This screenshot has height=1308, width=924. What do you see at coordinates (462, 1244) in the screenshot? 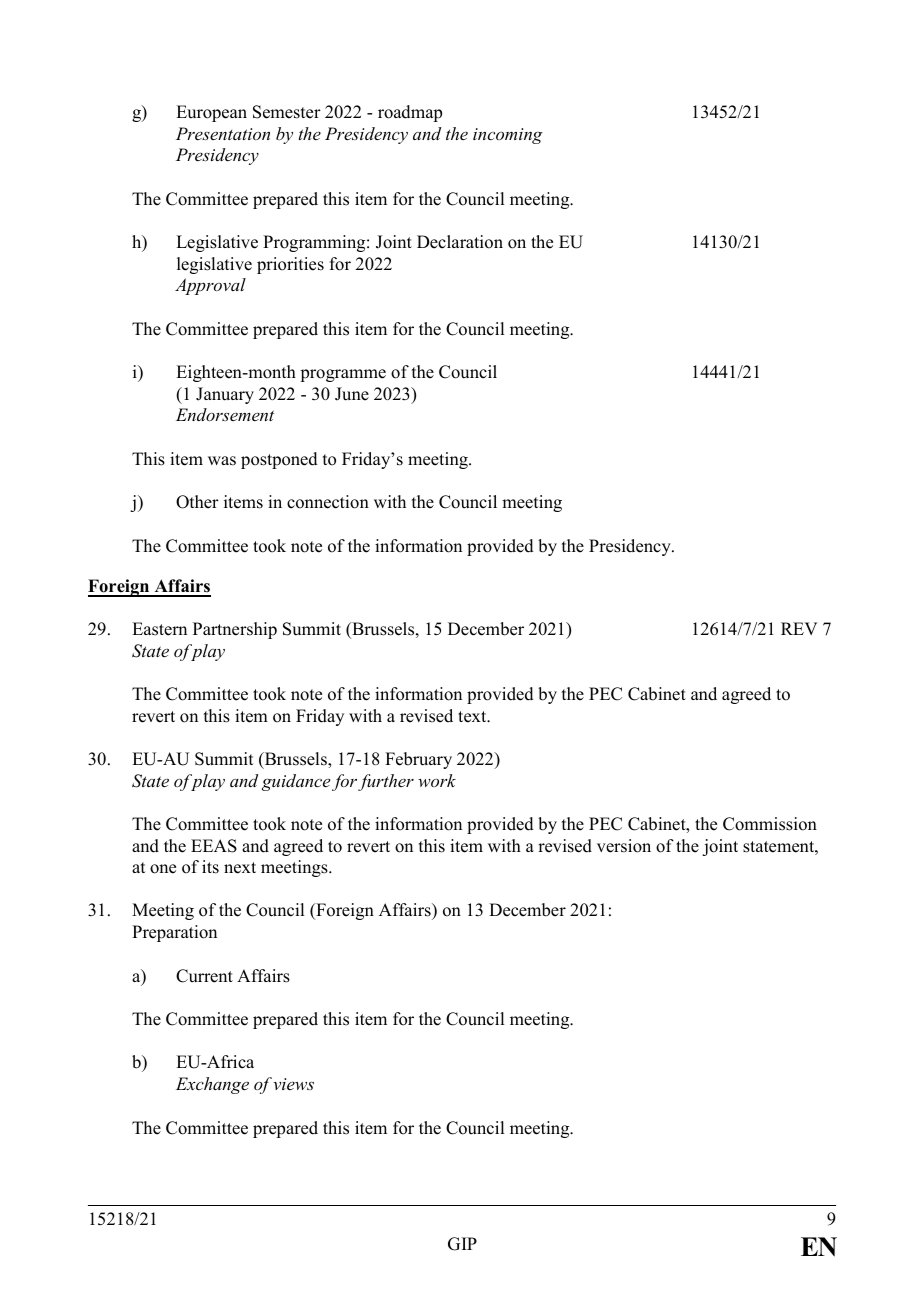
I see `GIP` at bounding box center [462, 1244].
